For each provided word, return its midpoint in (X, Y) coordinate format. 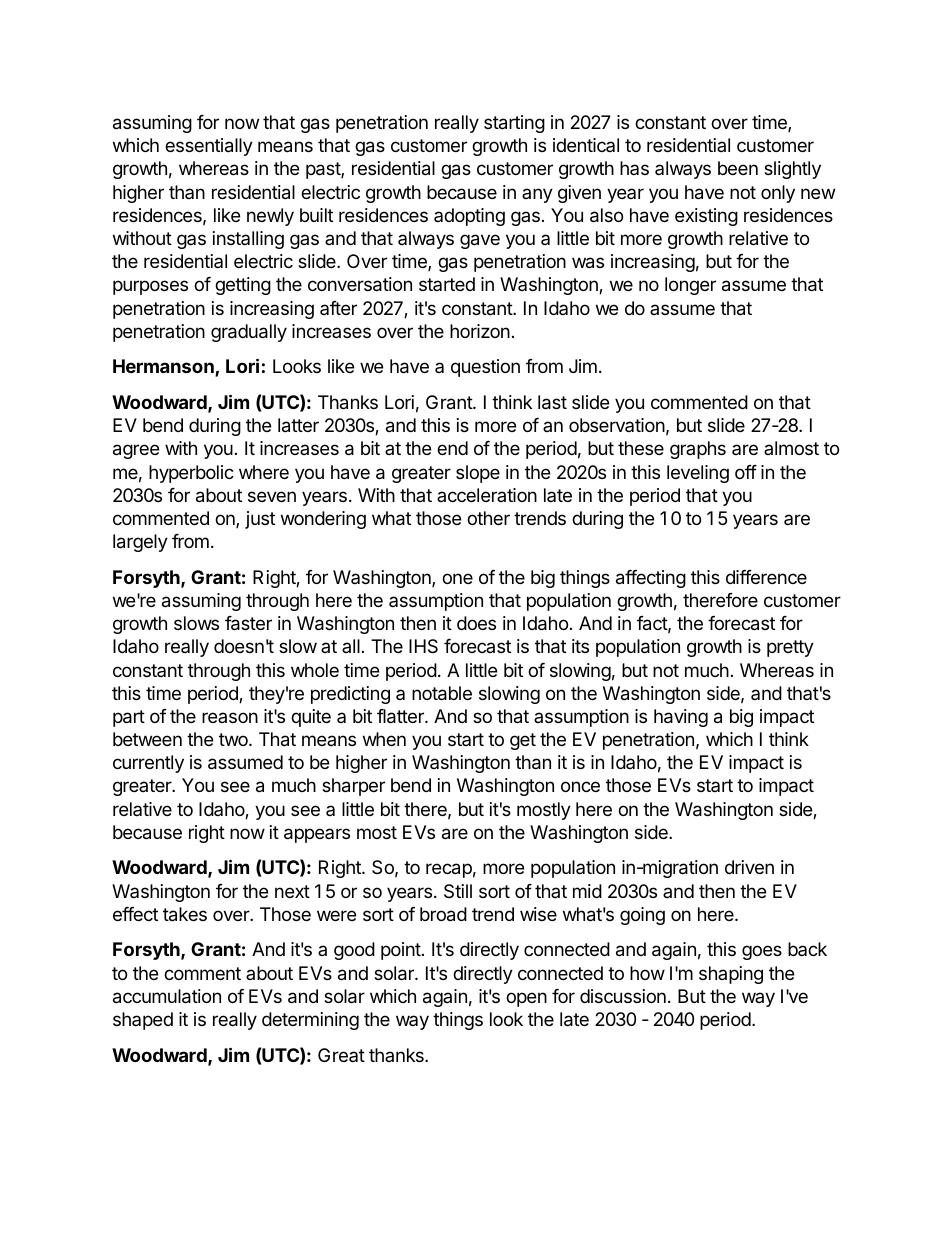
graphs (698, 450)
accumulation (167, 996)
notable (442, 693)
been (738, 168)
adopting (469, 217)
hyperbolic (191, 474)
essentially (209, 147)
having (681, 718)
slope (478, 474)
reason (230, 717)
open (526, 999)
